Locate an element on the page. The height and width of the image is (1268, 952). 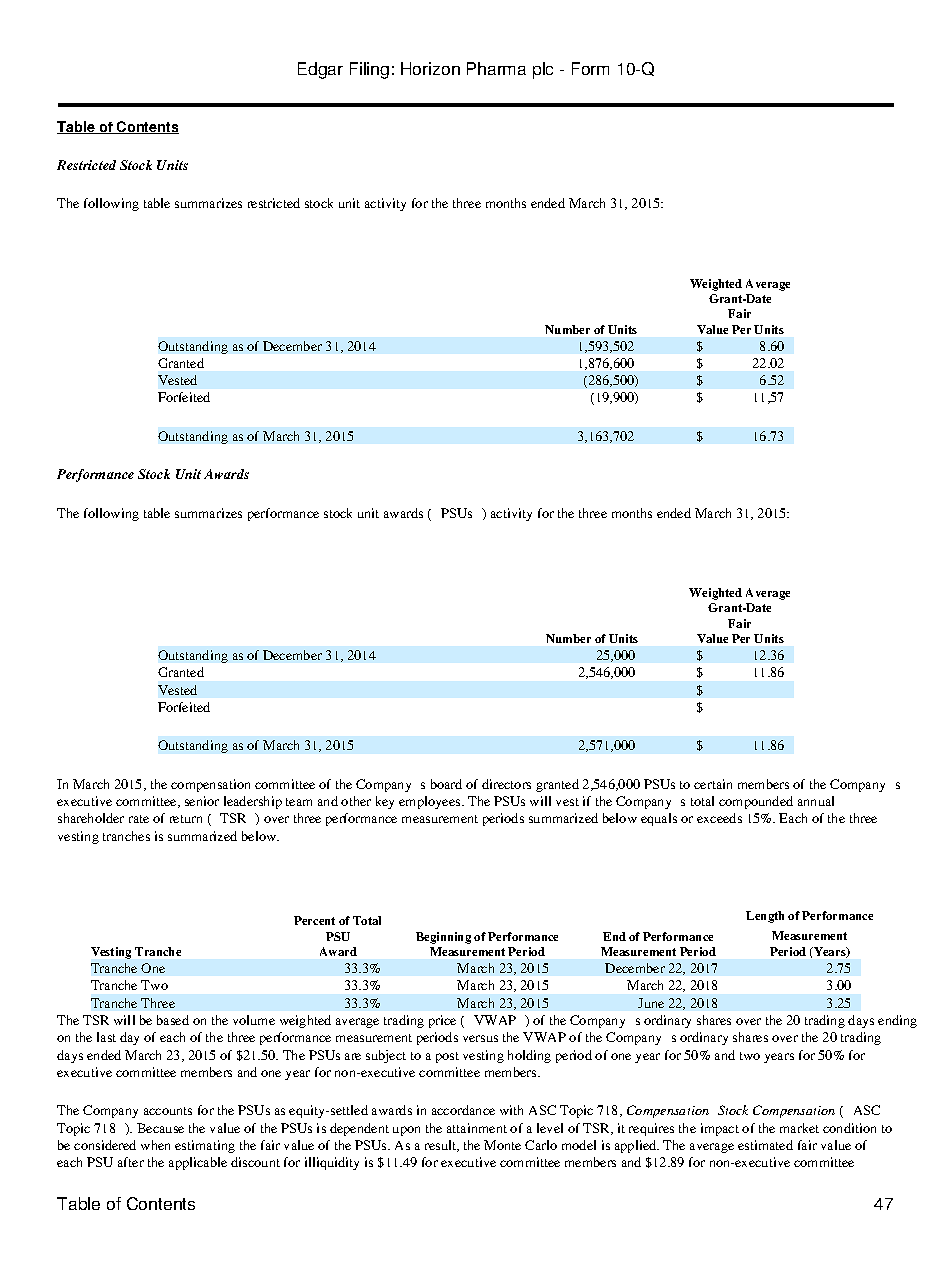
plc is located at coordinates (543, 70).
